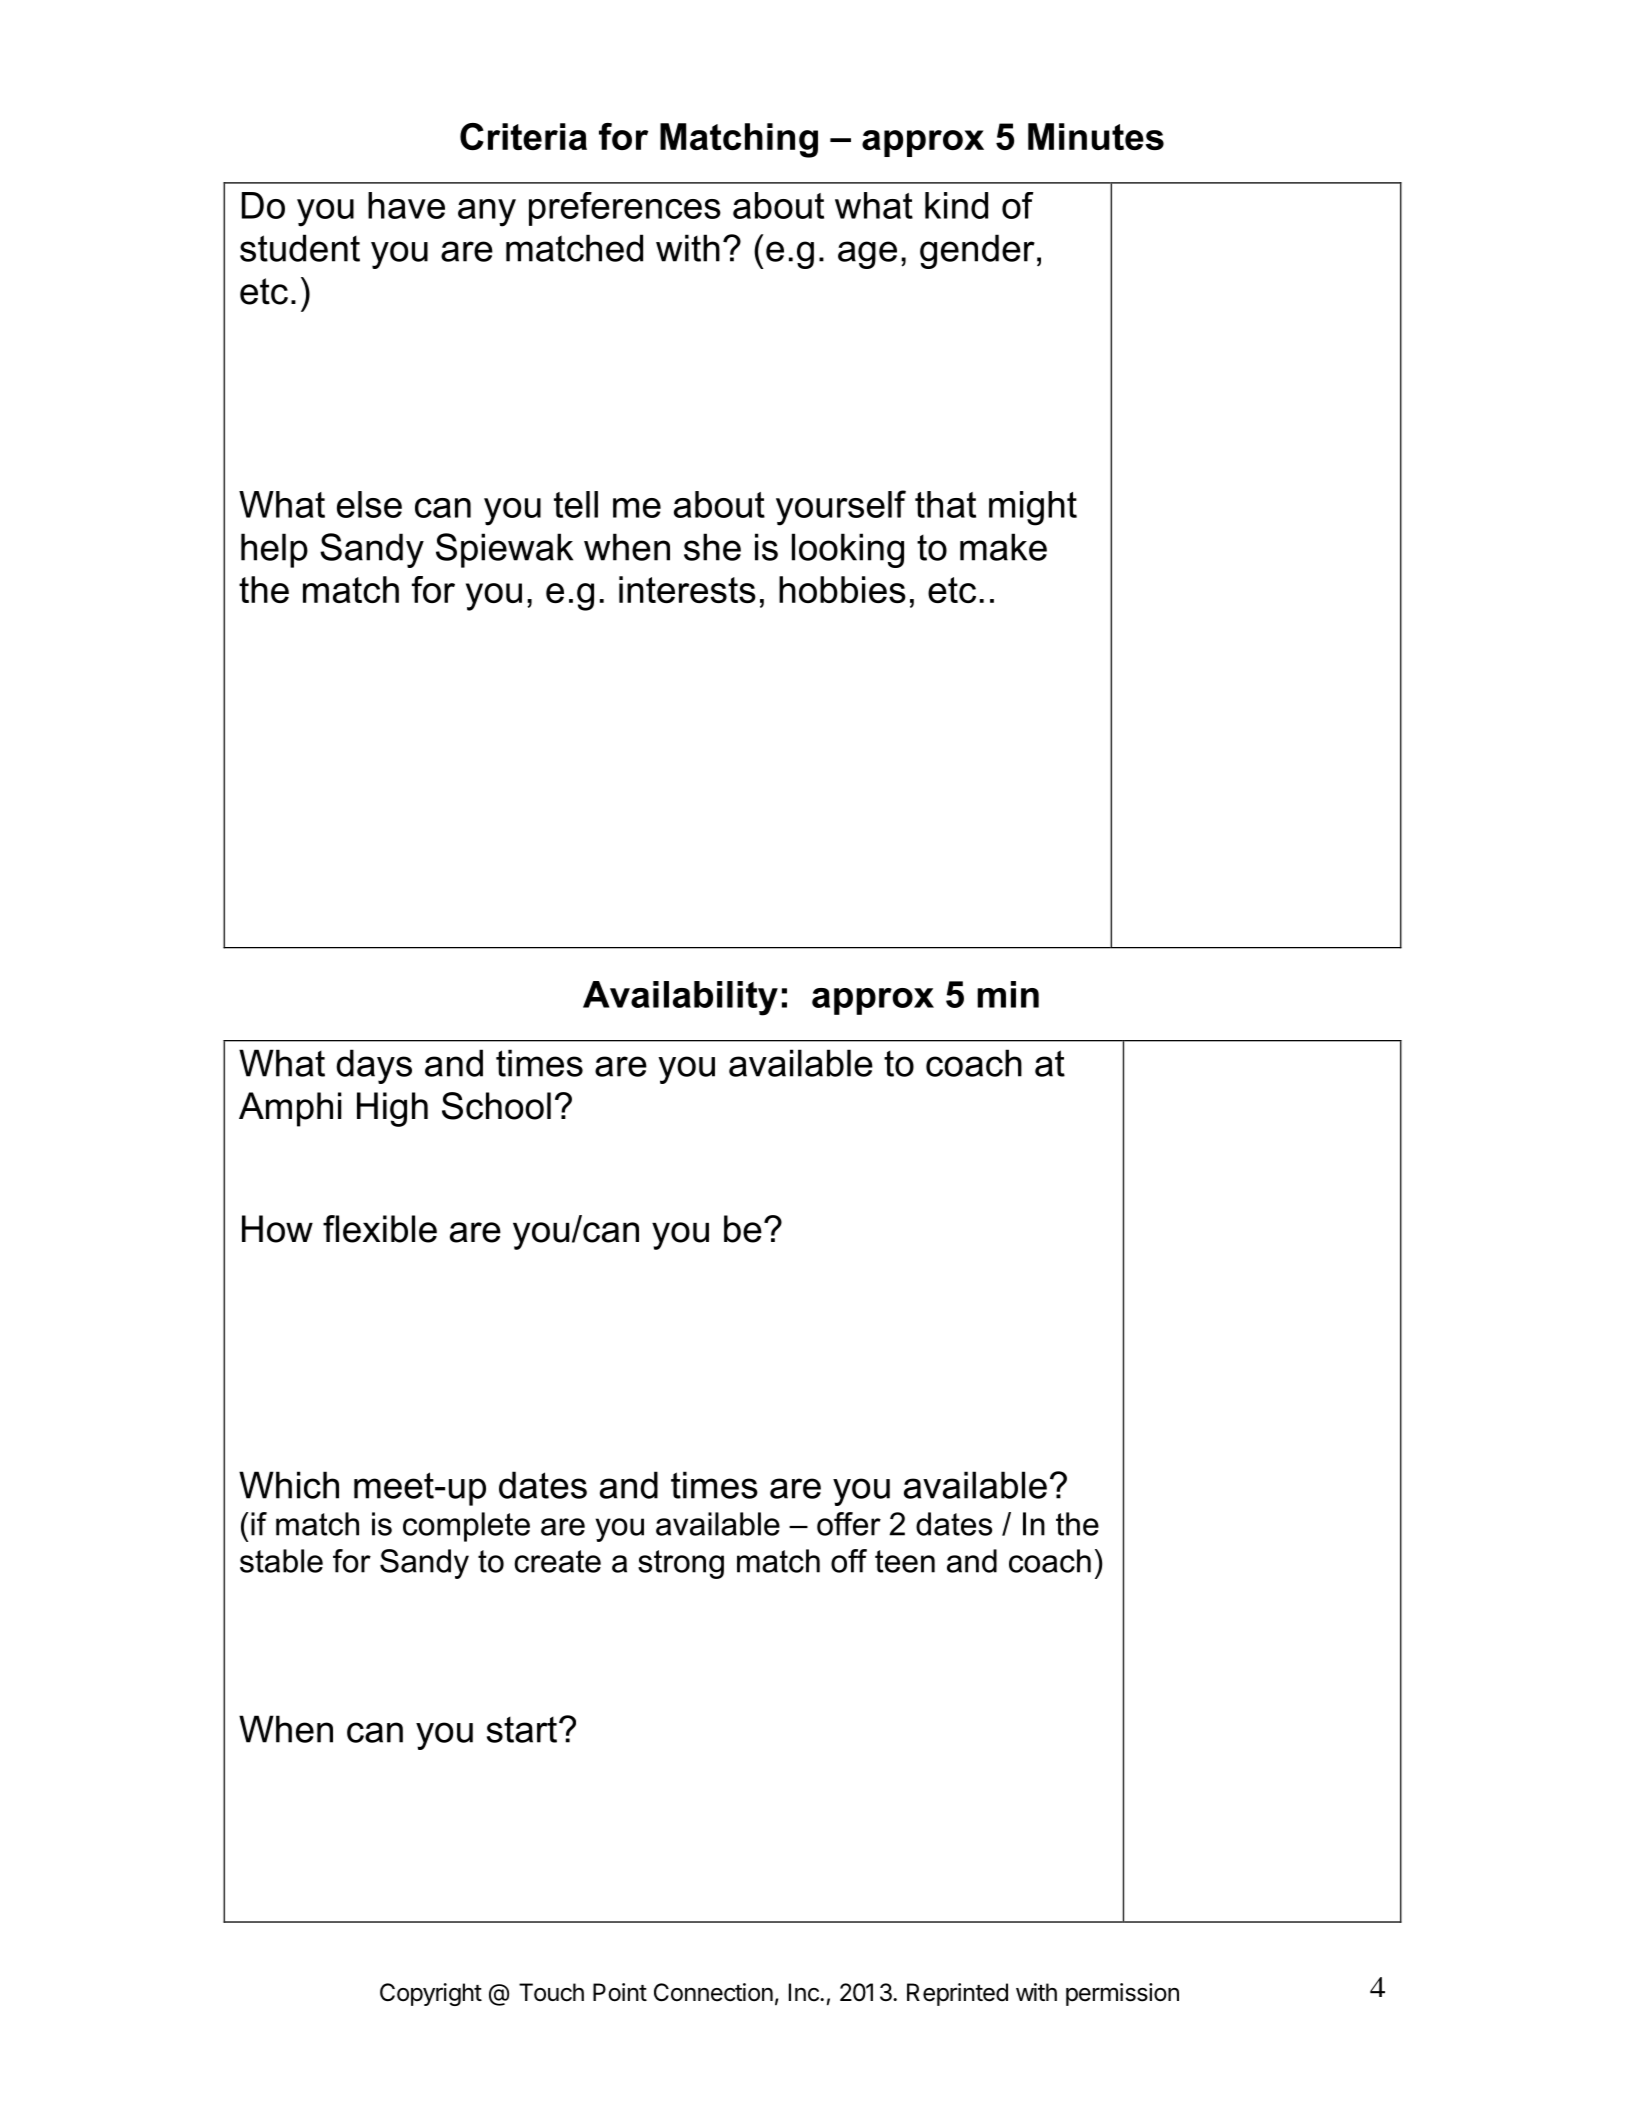  I want to click on teen, so click(905, 1561).
